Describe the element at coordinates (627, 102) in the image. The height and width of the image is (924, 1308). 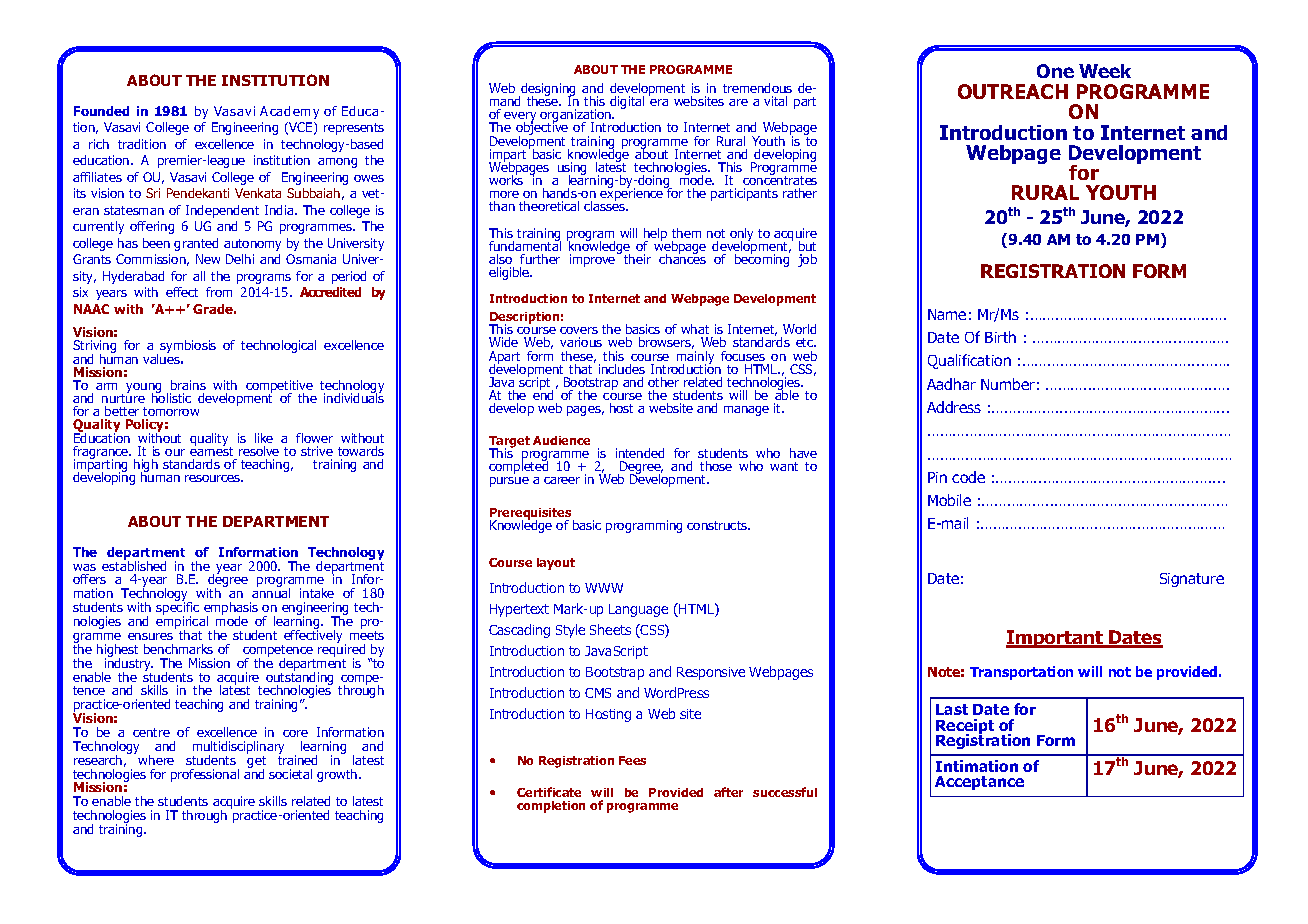
I see `digital` at that location.
